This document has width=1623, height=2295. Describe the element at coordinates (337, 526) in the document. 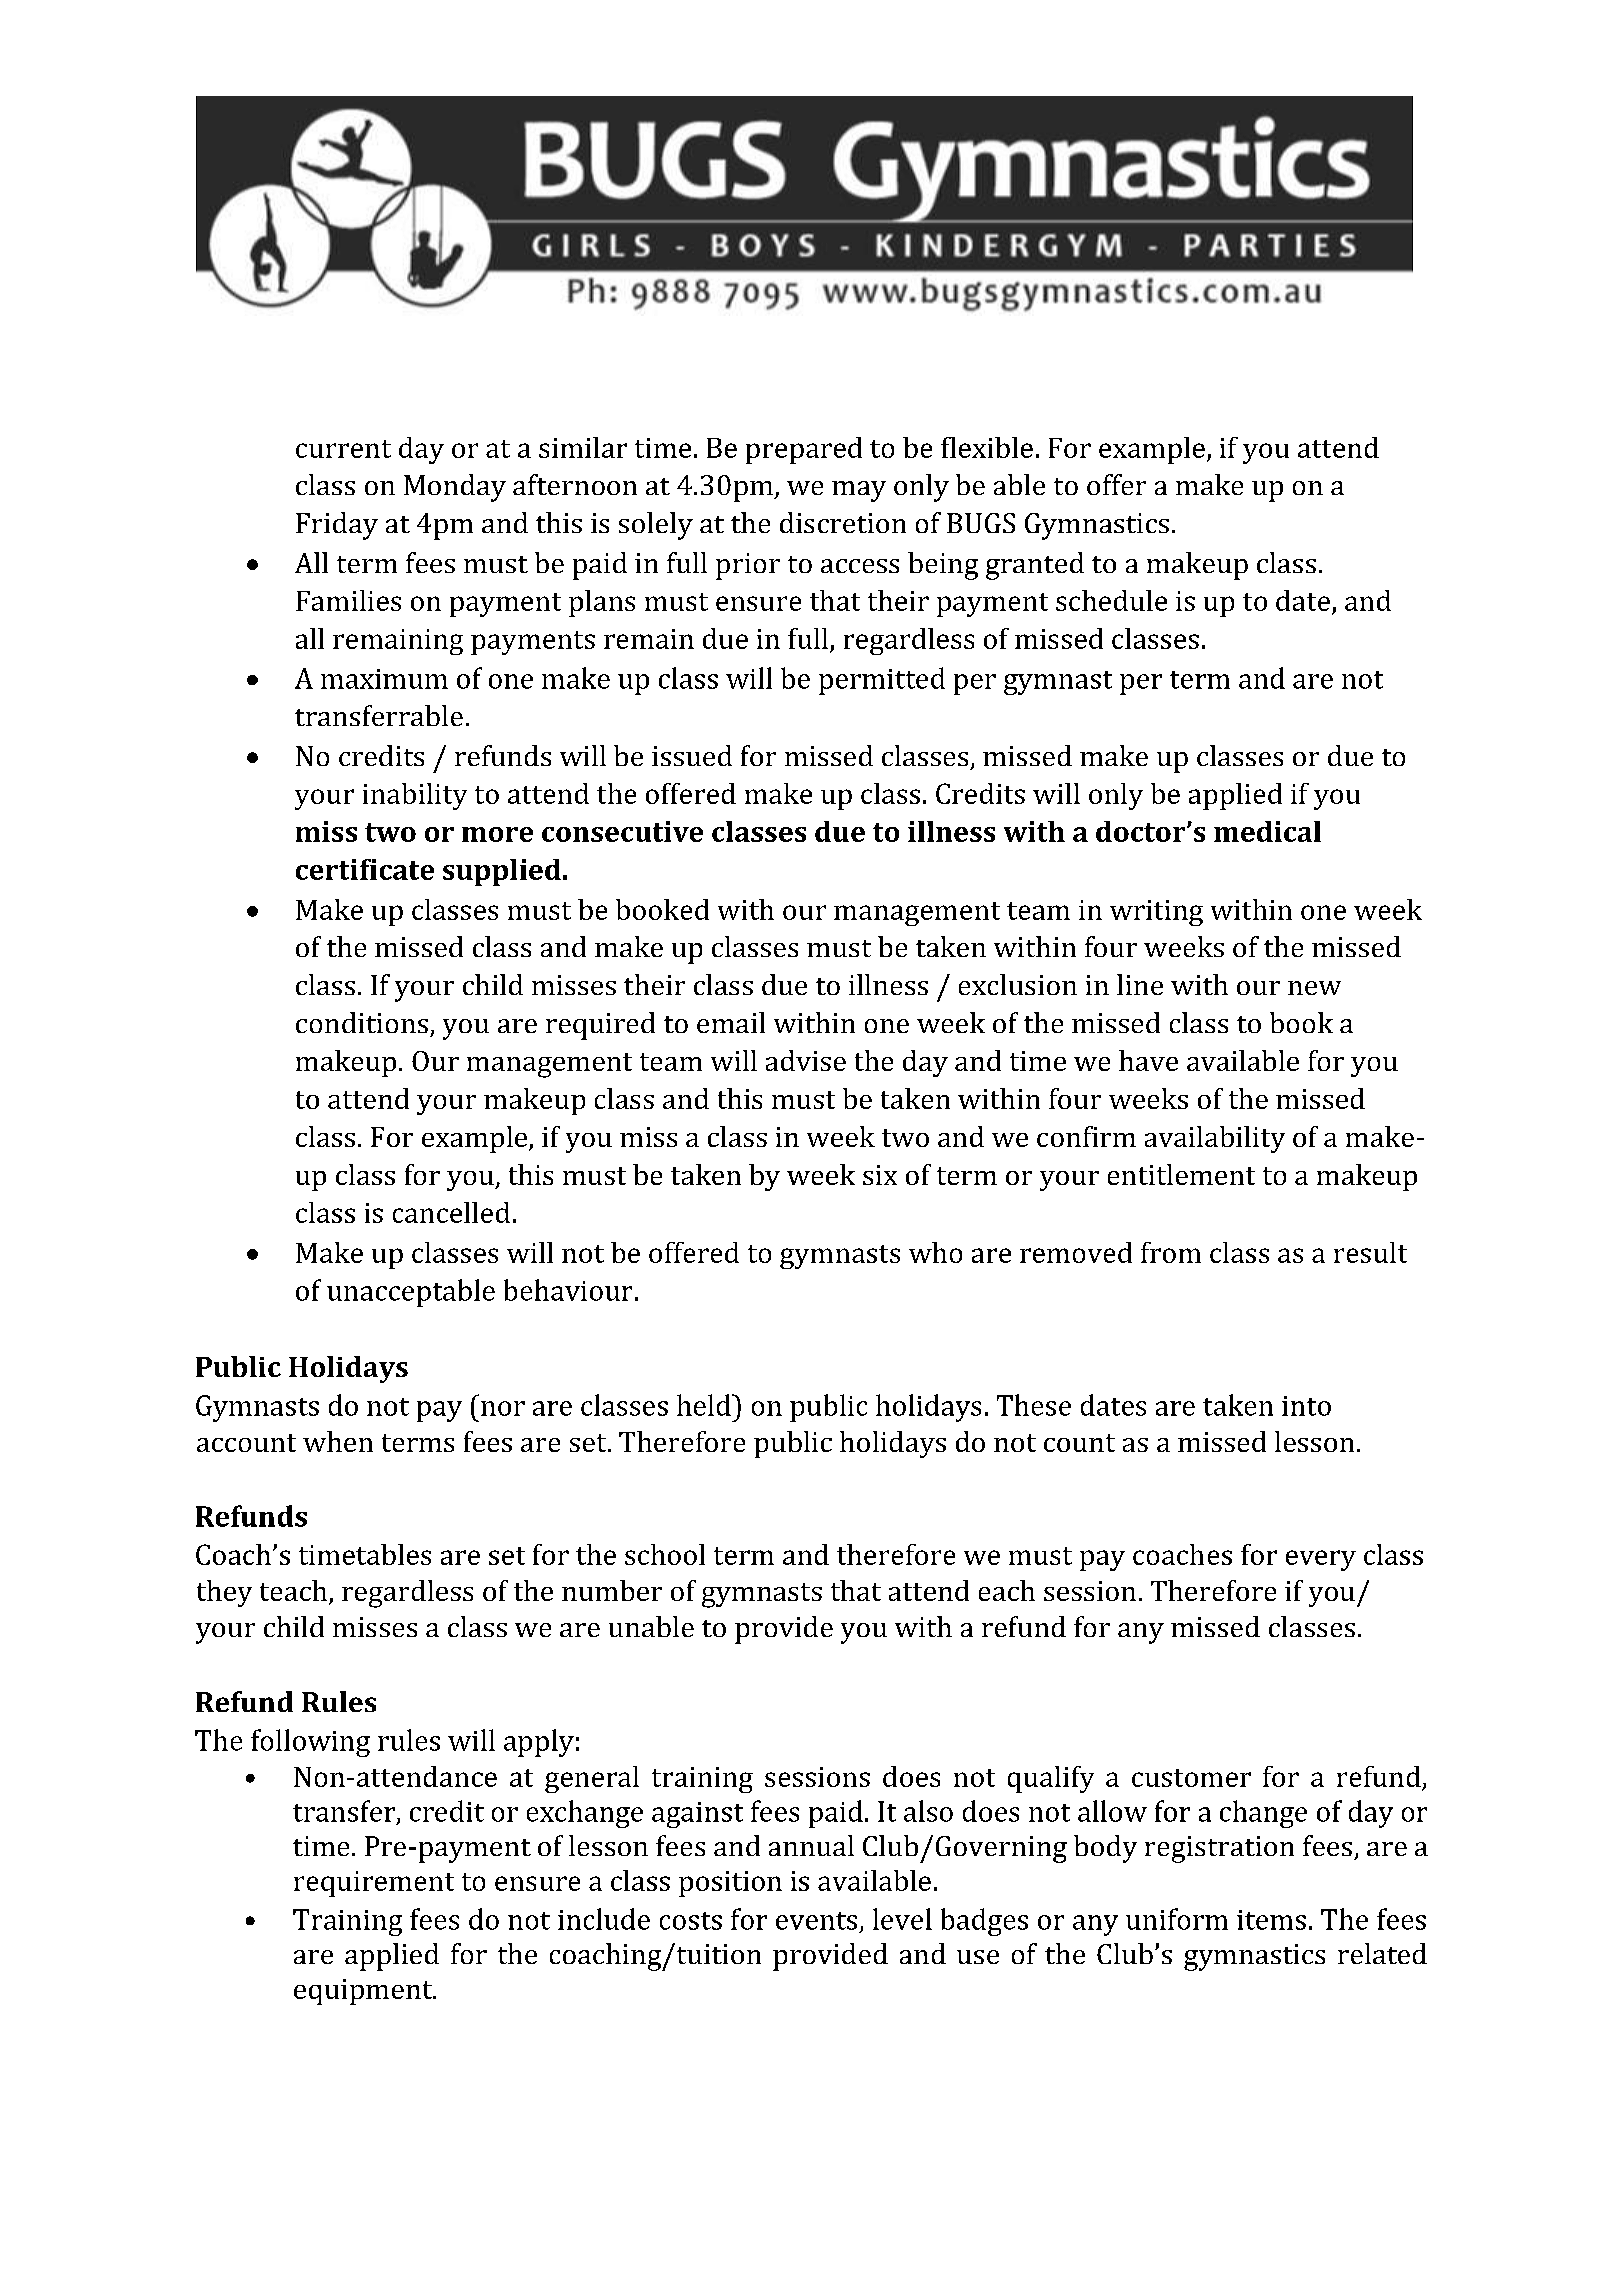

I see `Friday` at that location.
